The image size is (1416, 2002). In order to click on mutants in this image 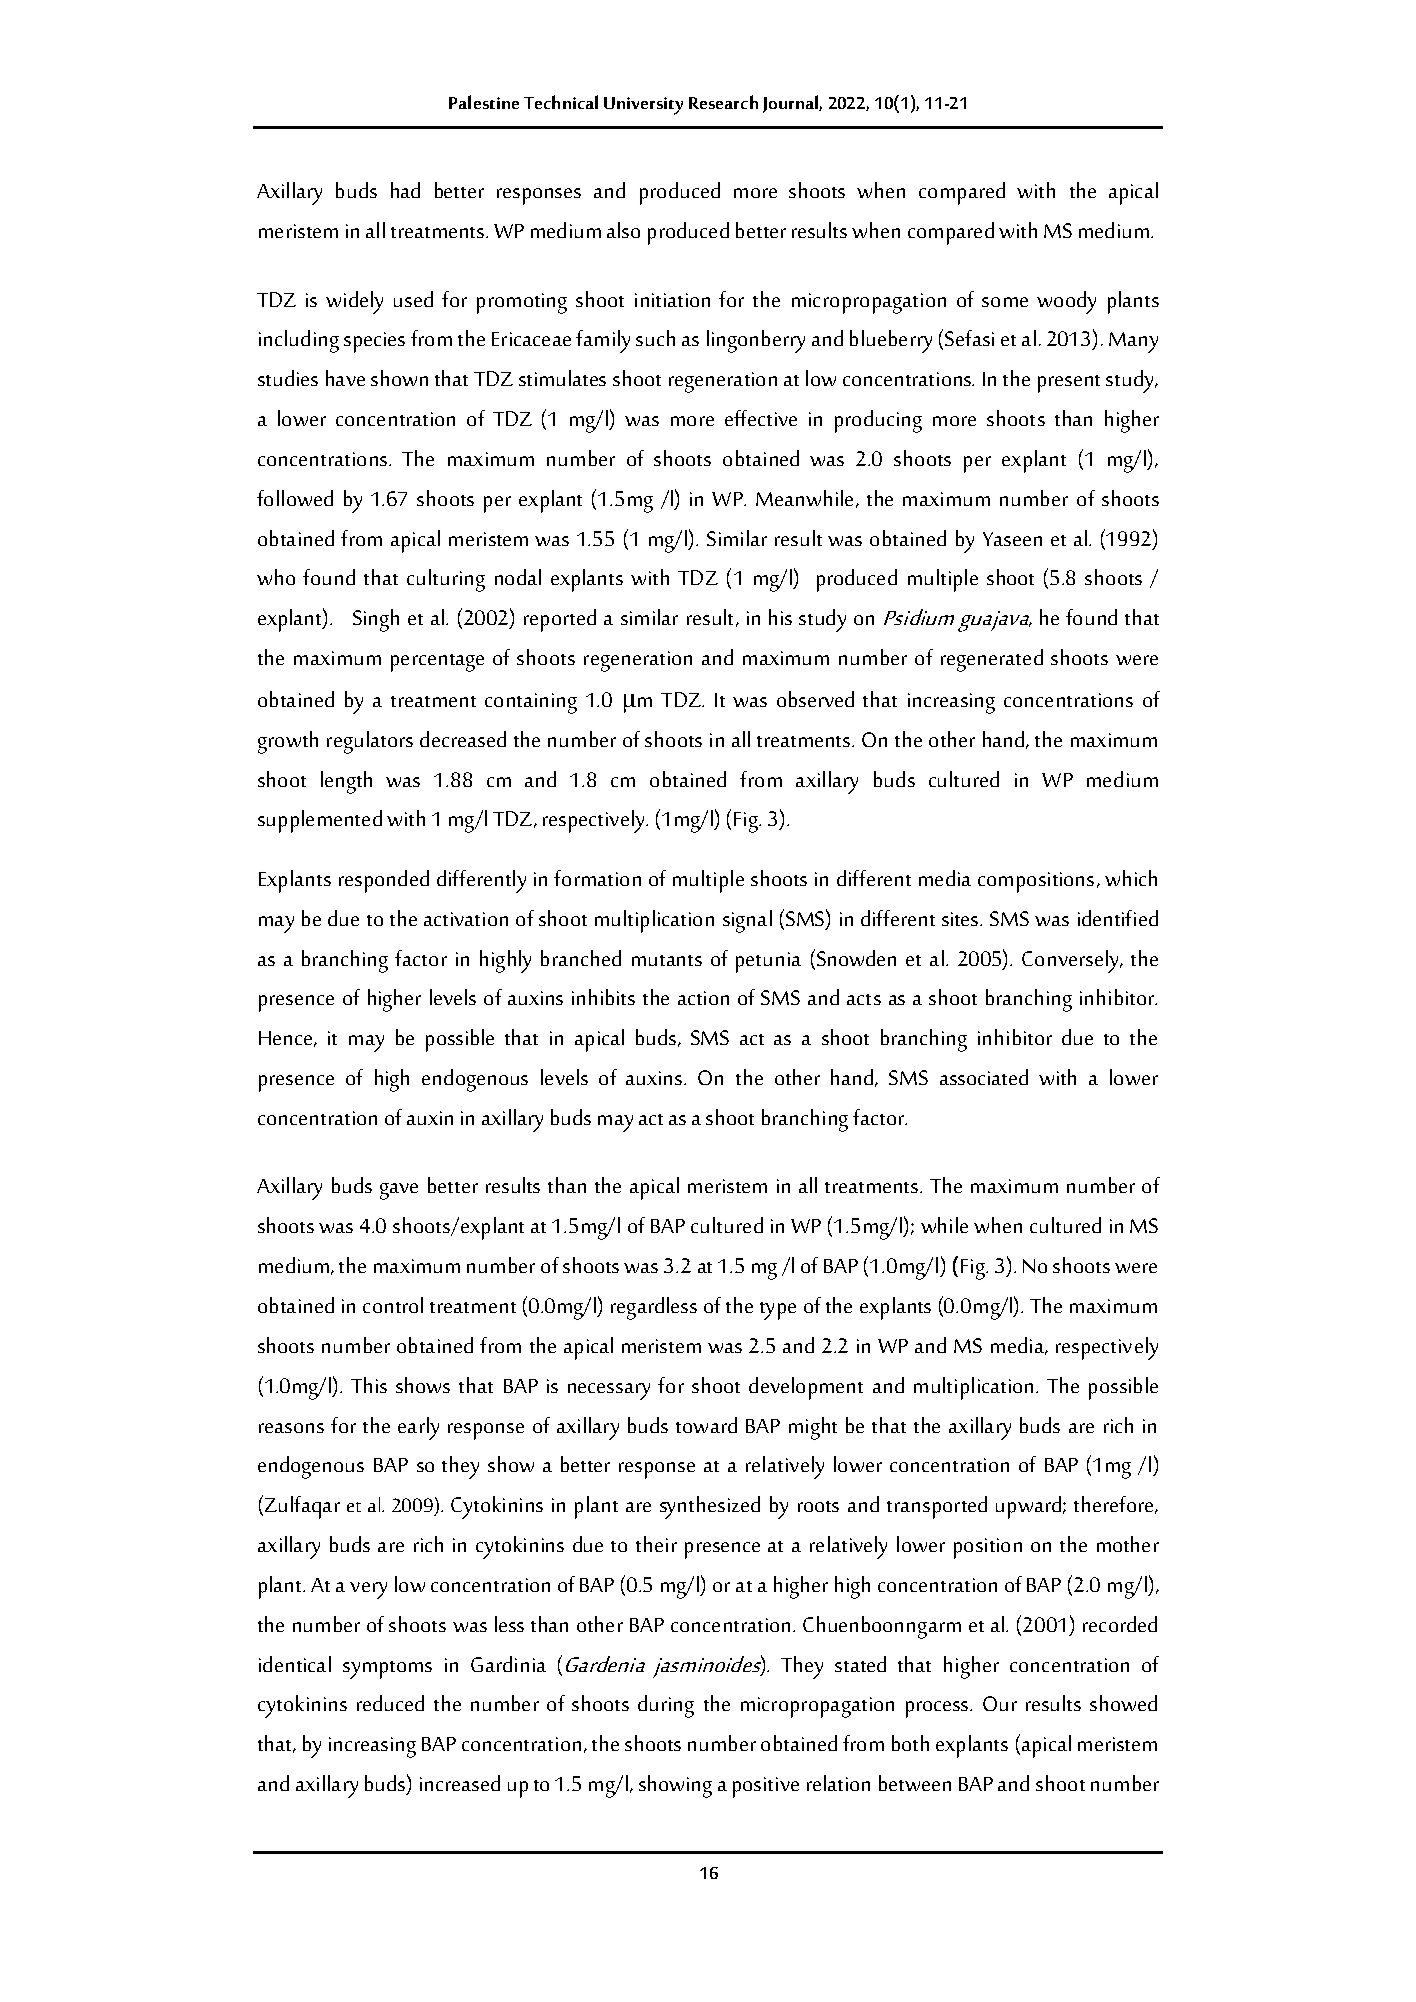, I will do `click(667, 960)`.
